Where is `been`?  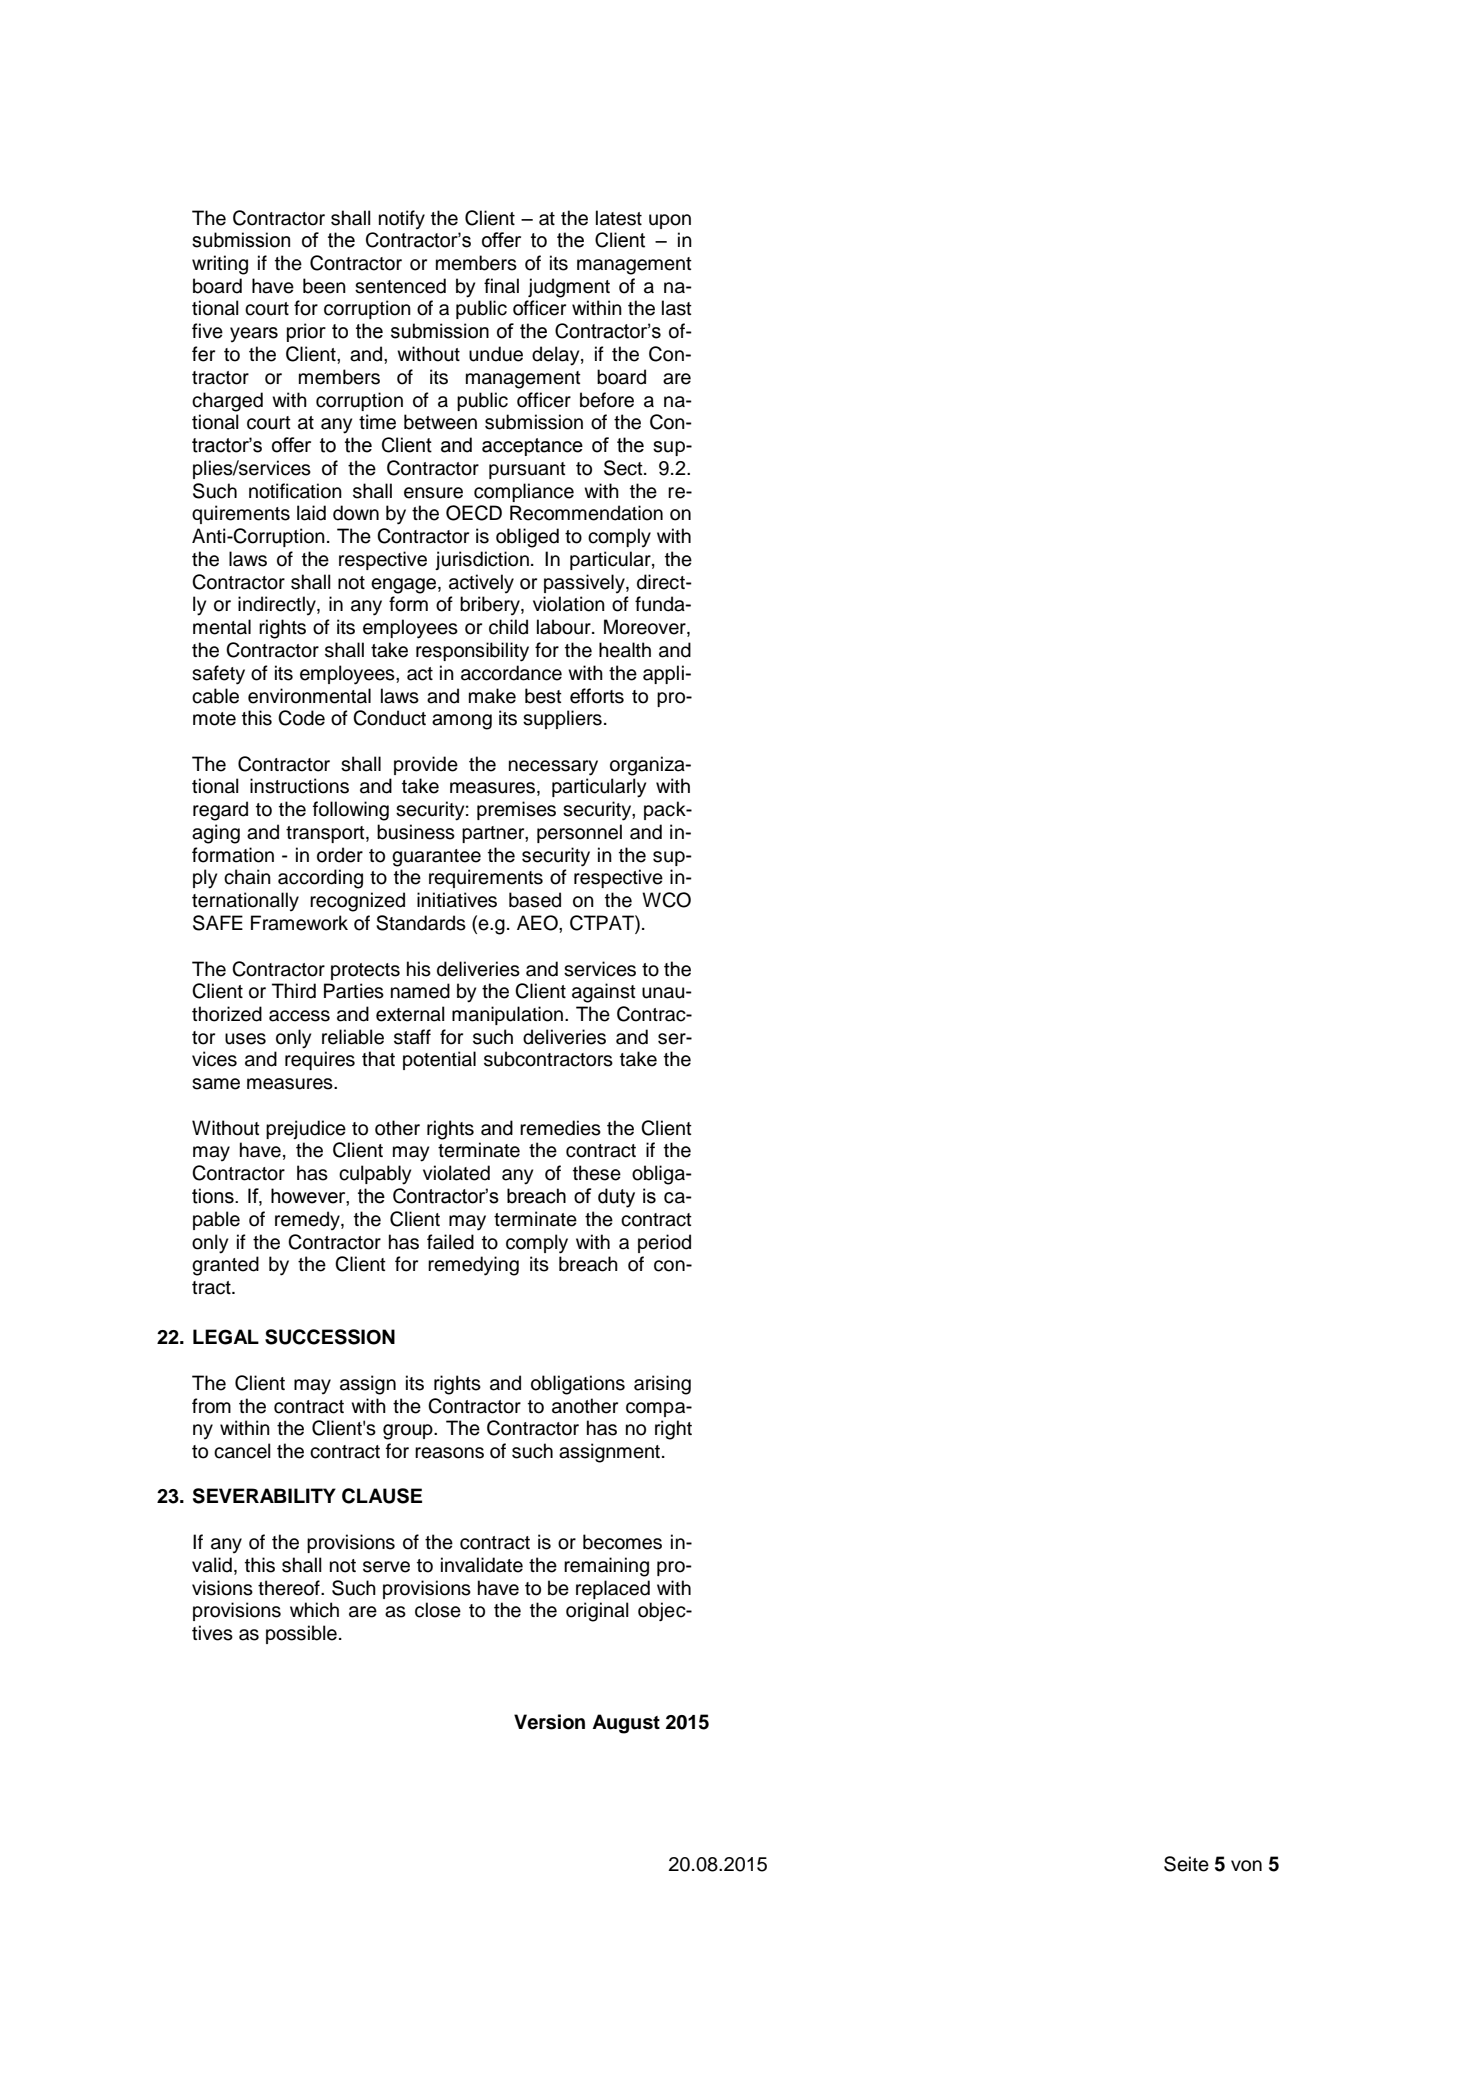
been is located at coordinates (324, 286).
